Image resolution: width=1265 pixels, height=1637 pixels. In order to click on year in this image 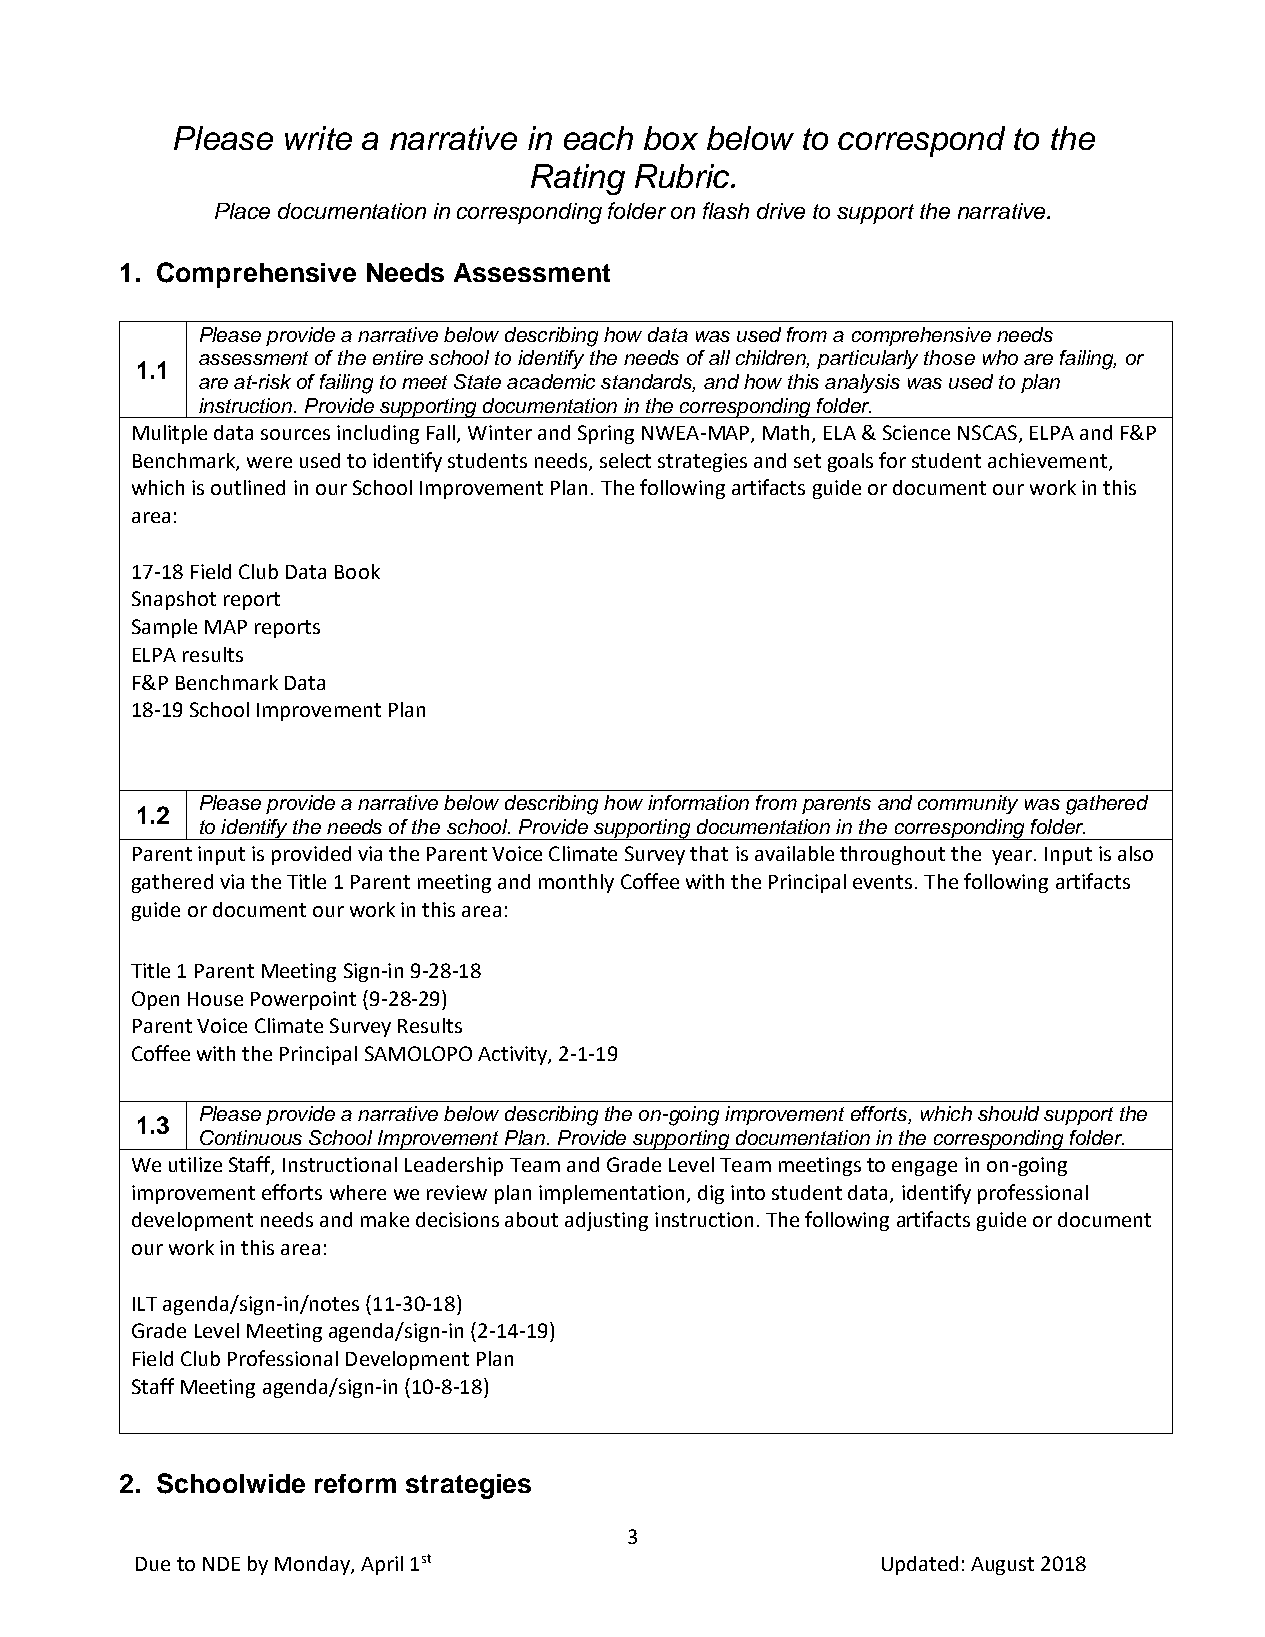, I will do `click(1013, 857)`.
